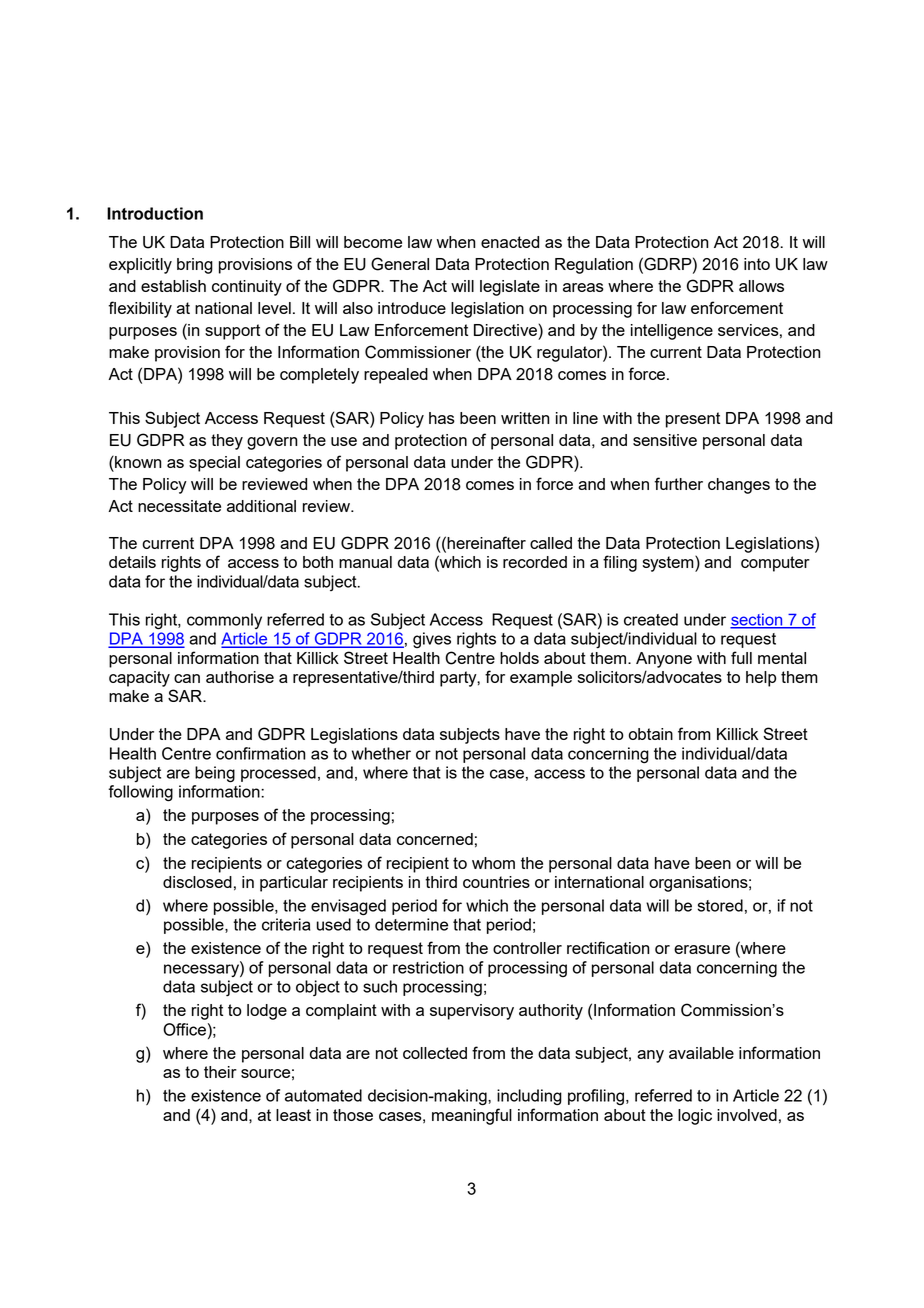 The height and width of the screenshot is (1308, 924). Describe the element at coordinates (720, 905) in the screenshot. I see `stored` at that location.
